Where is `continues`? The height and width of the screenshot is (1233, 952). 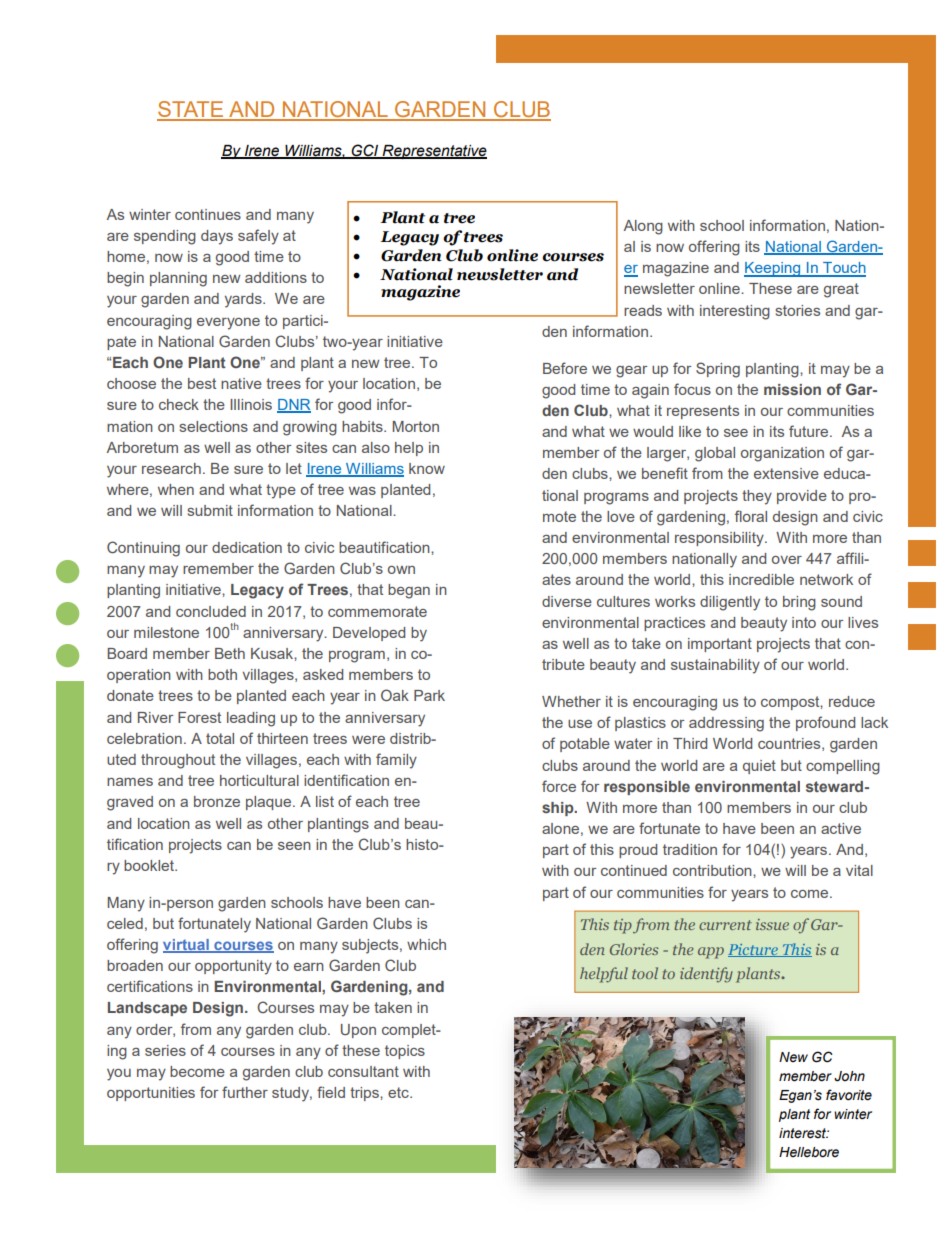
continues is located at coordinates (208, 214).
